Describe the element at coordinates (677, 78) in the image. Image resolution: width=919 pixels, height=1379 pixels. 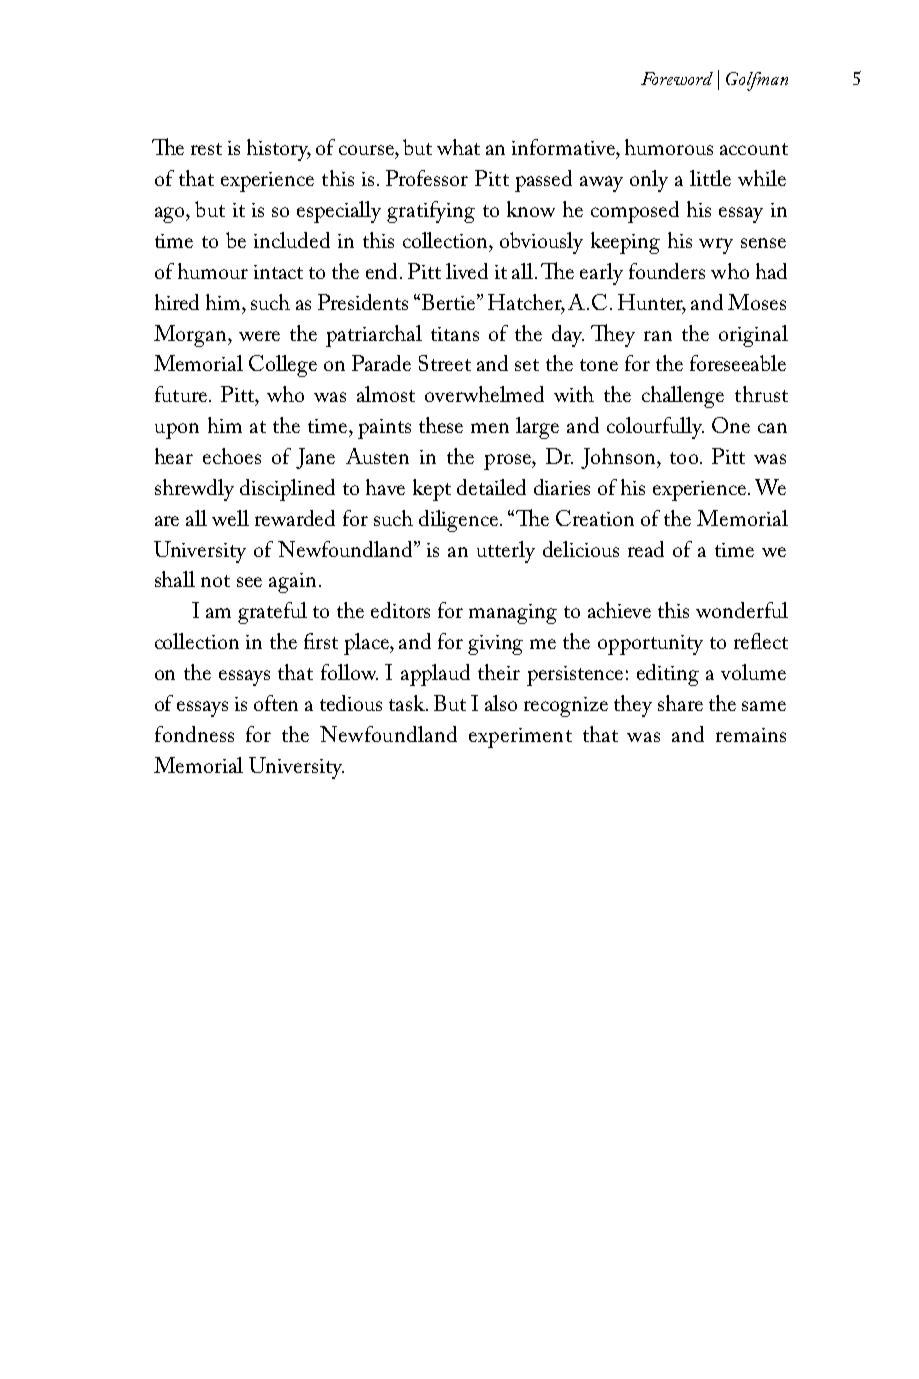
I see `Foreword` at that location.
